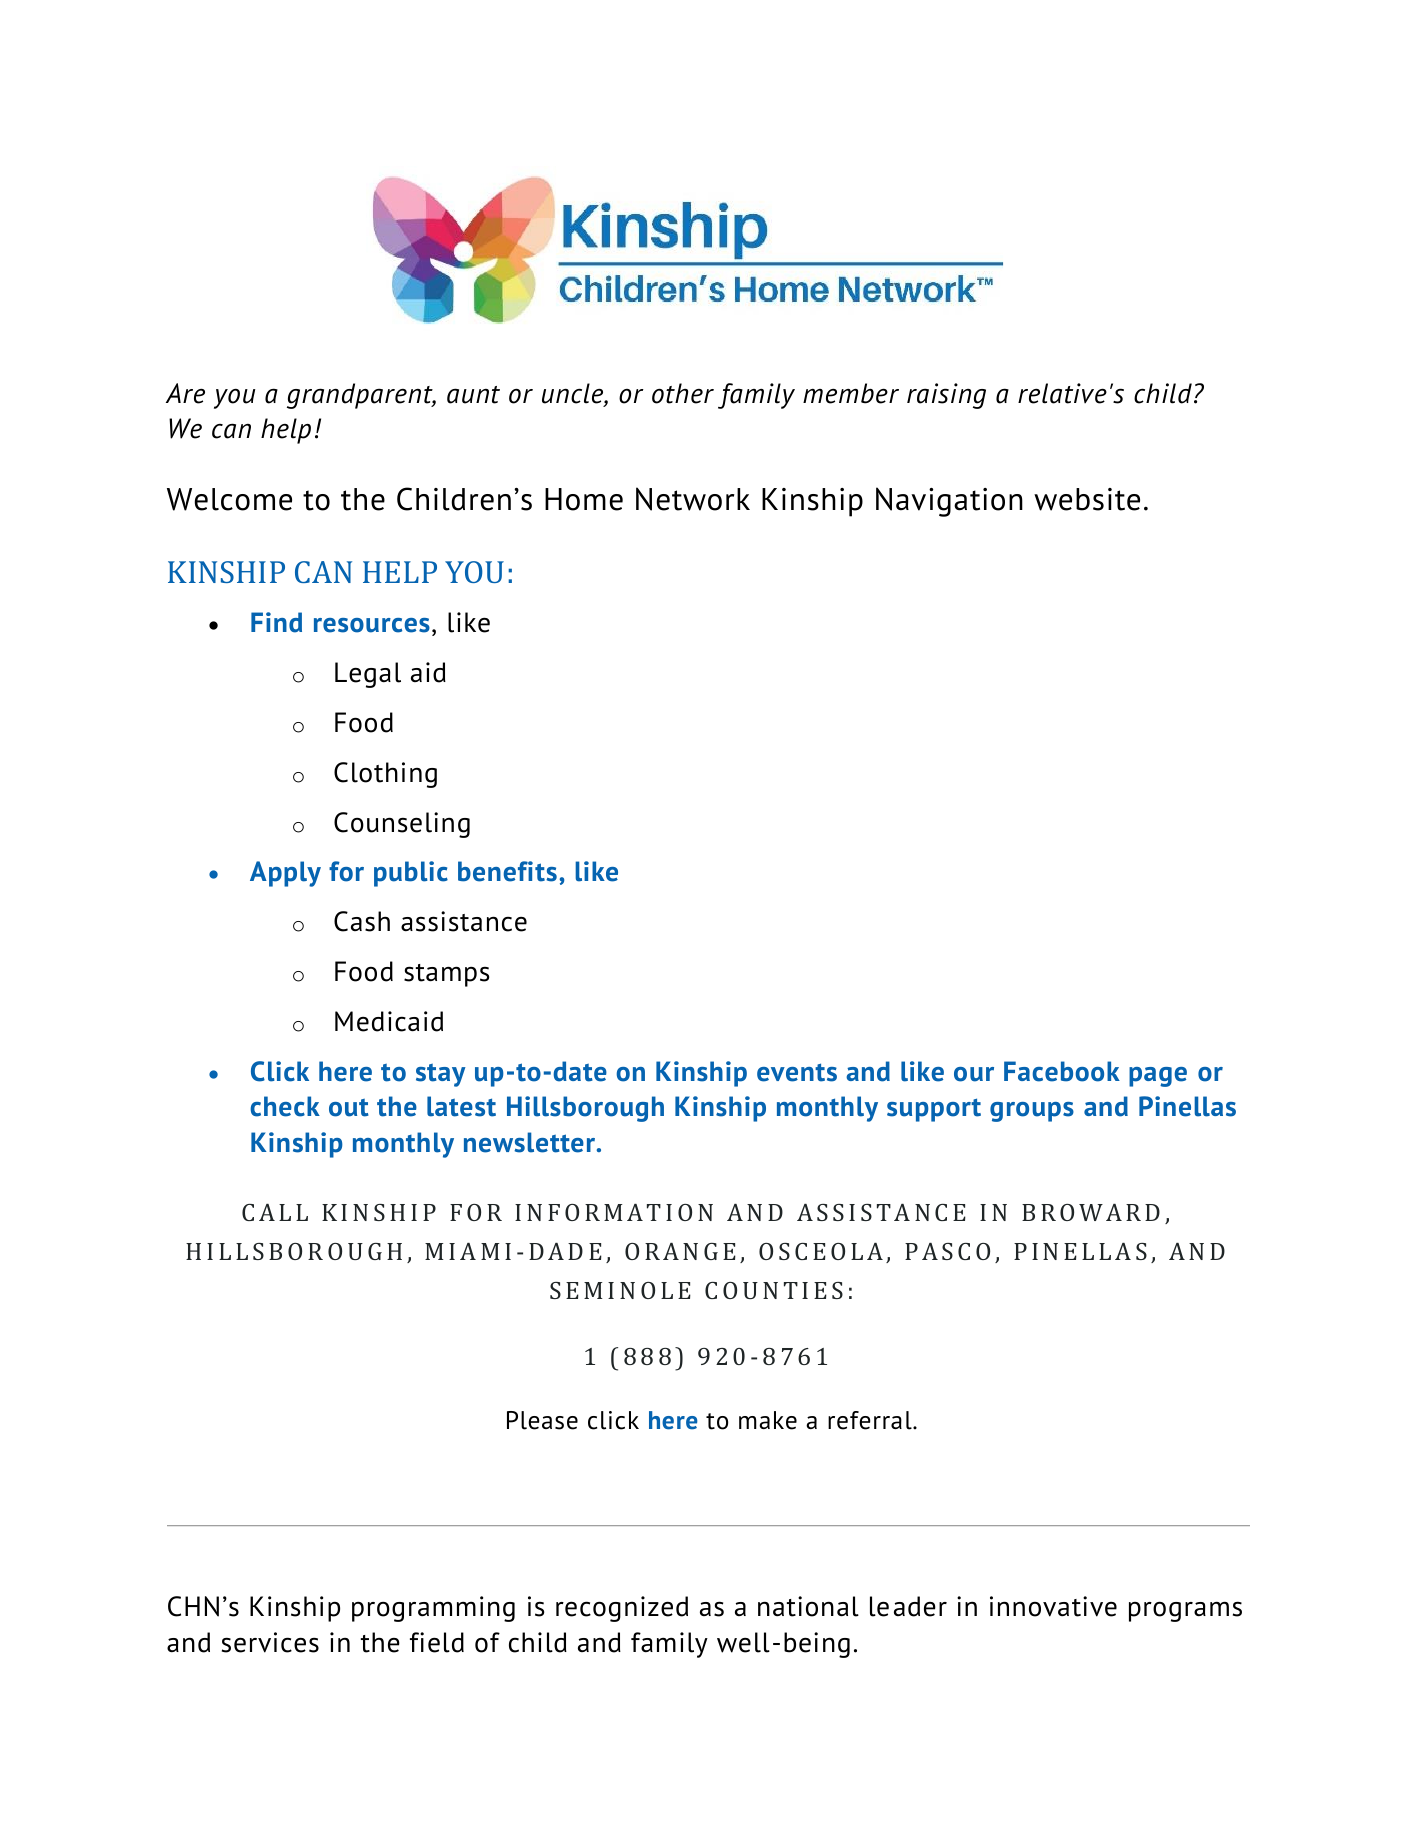 The width and height of the screenshot is (1416, 1832). What do you see at coordinates (402, 825) in the screenshot?
I see `Counseling` at bounding box center [402, 825].
